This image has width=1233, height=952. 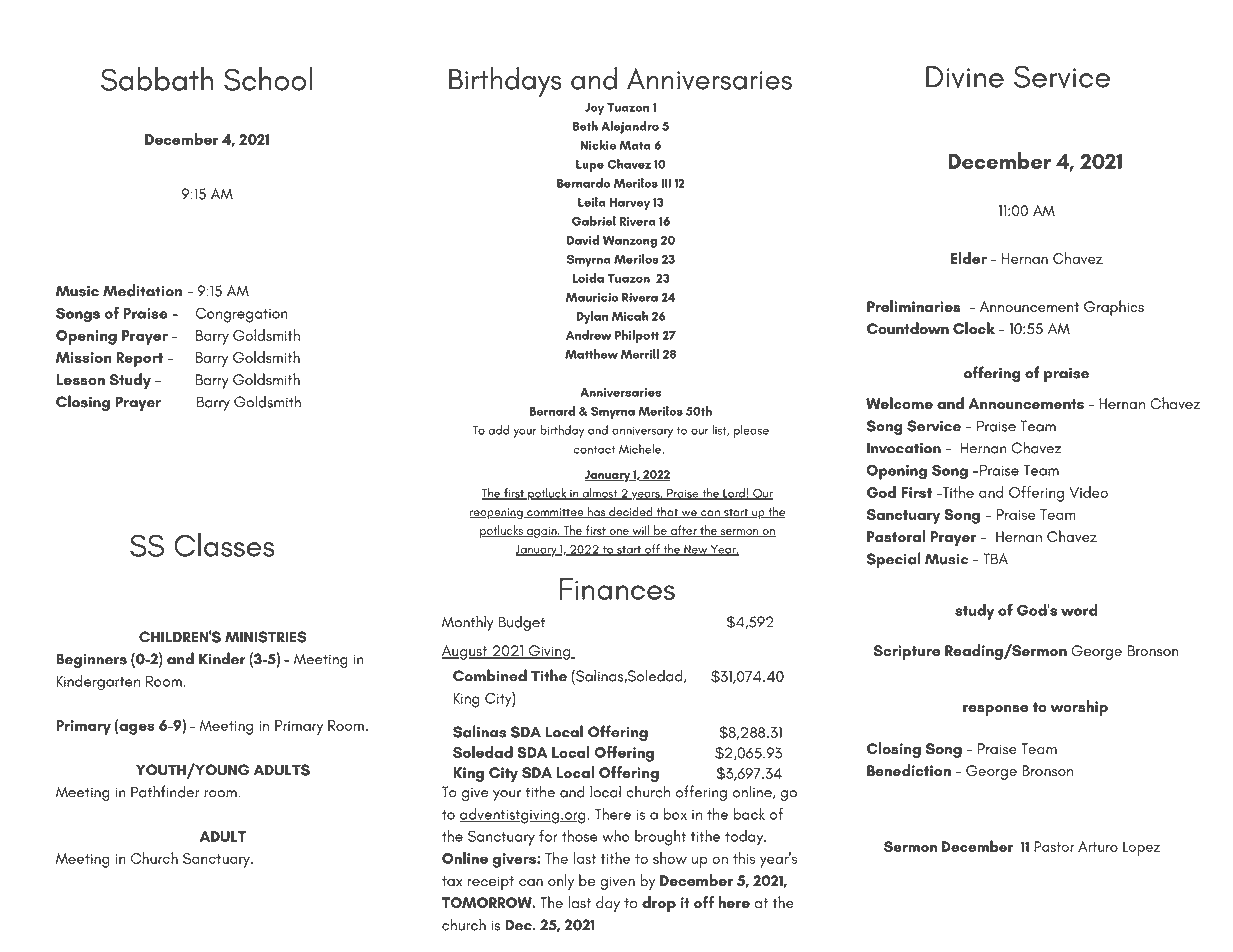 I want to click on Clock, so click(x=974, y=328).
